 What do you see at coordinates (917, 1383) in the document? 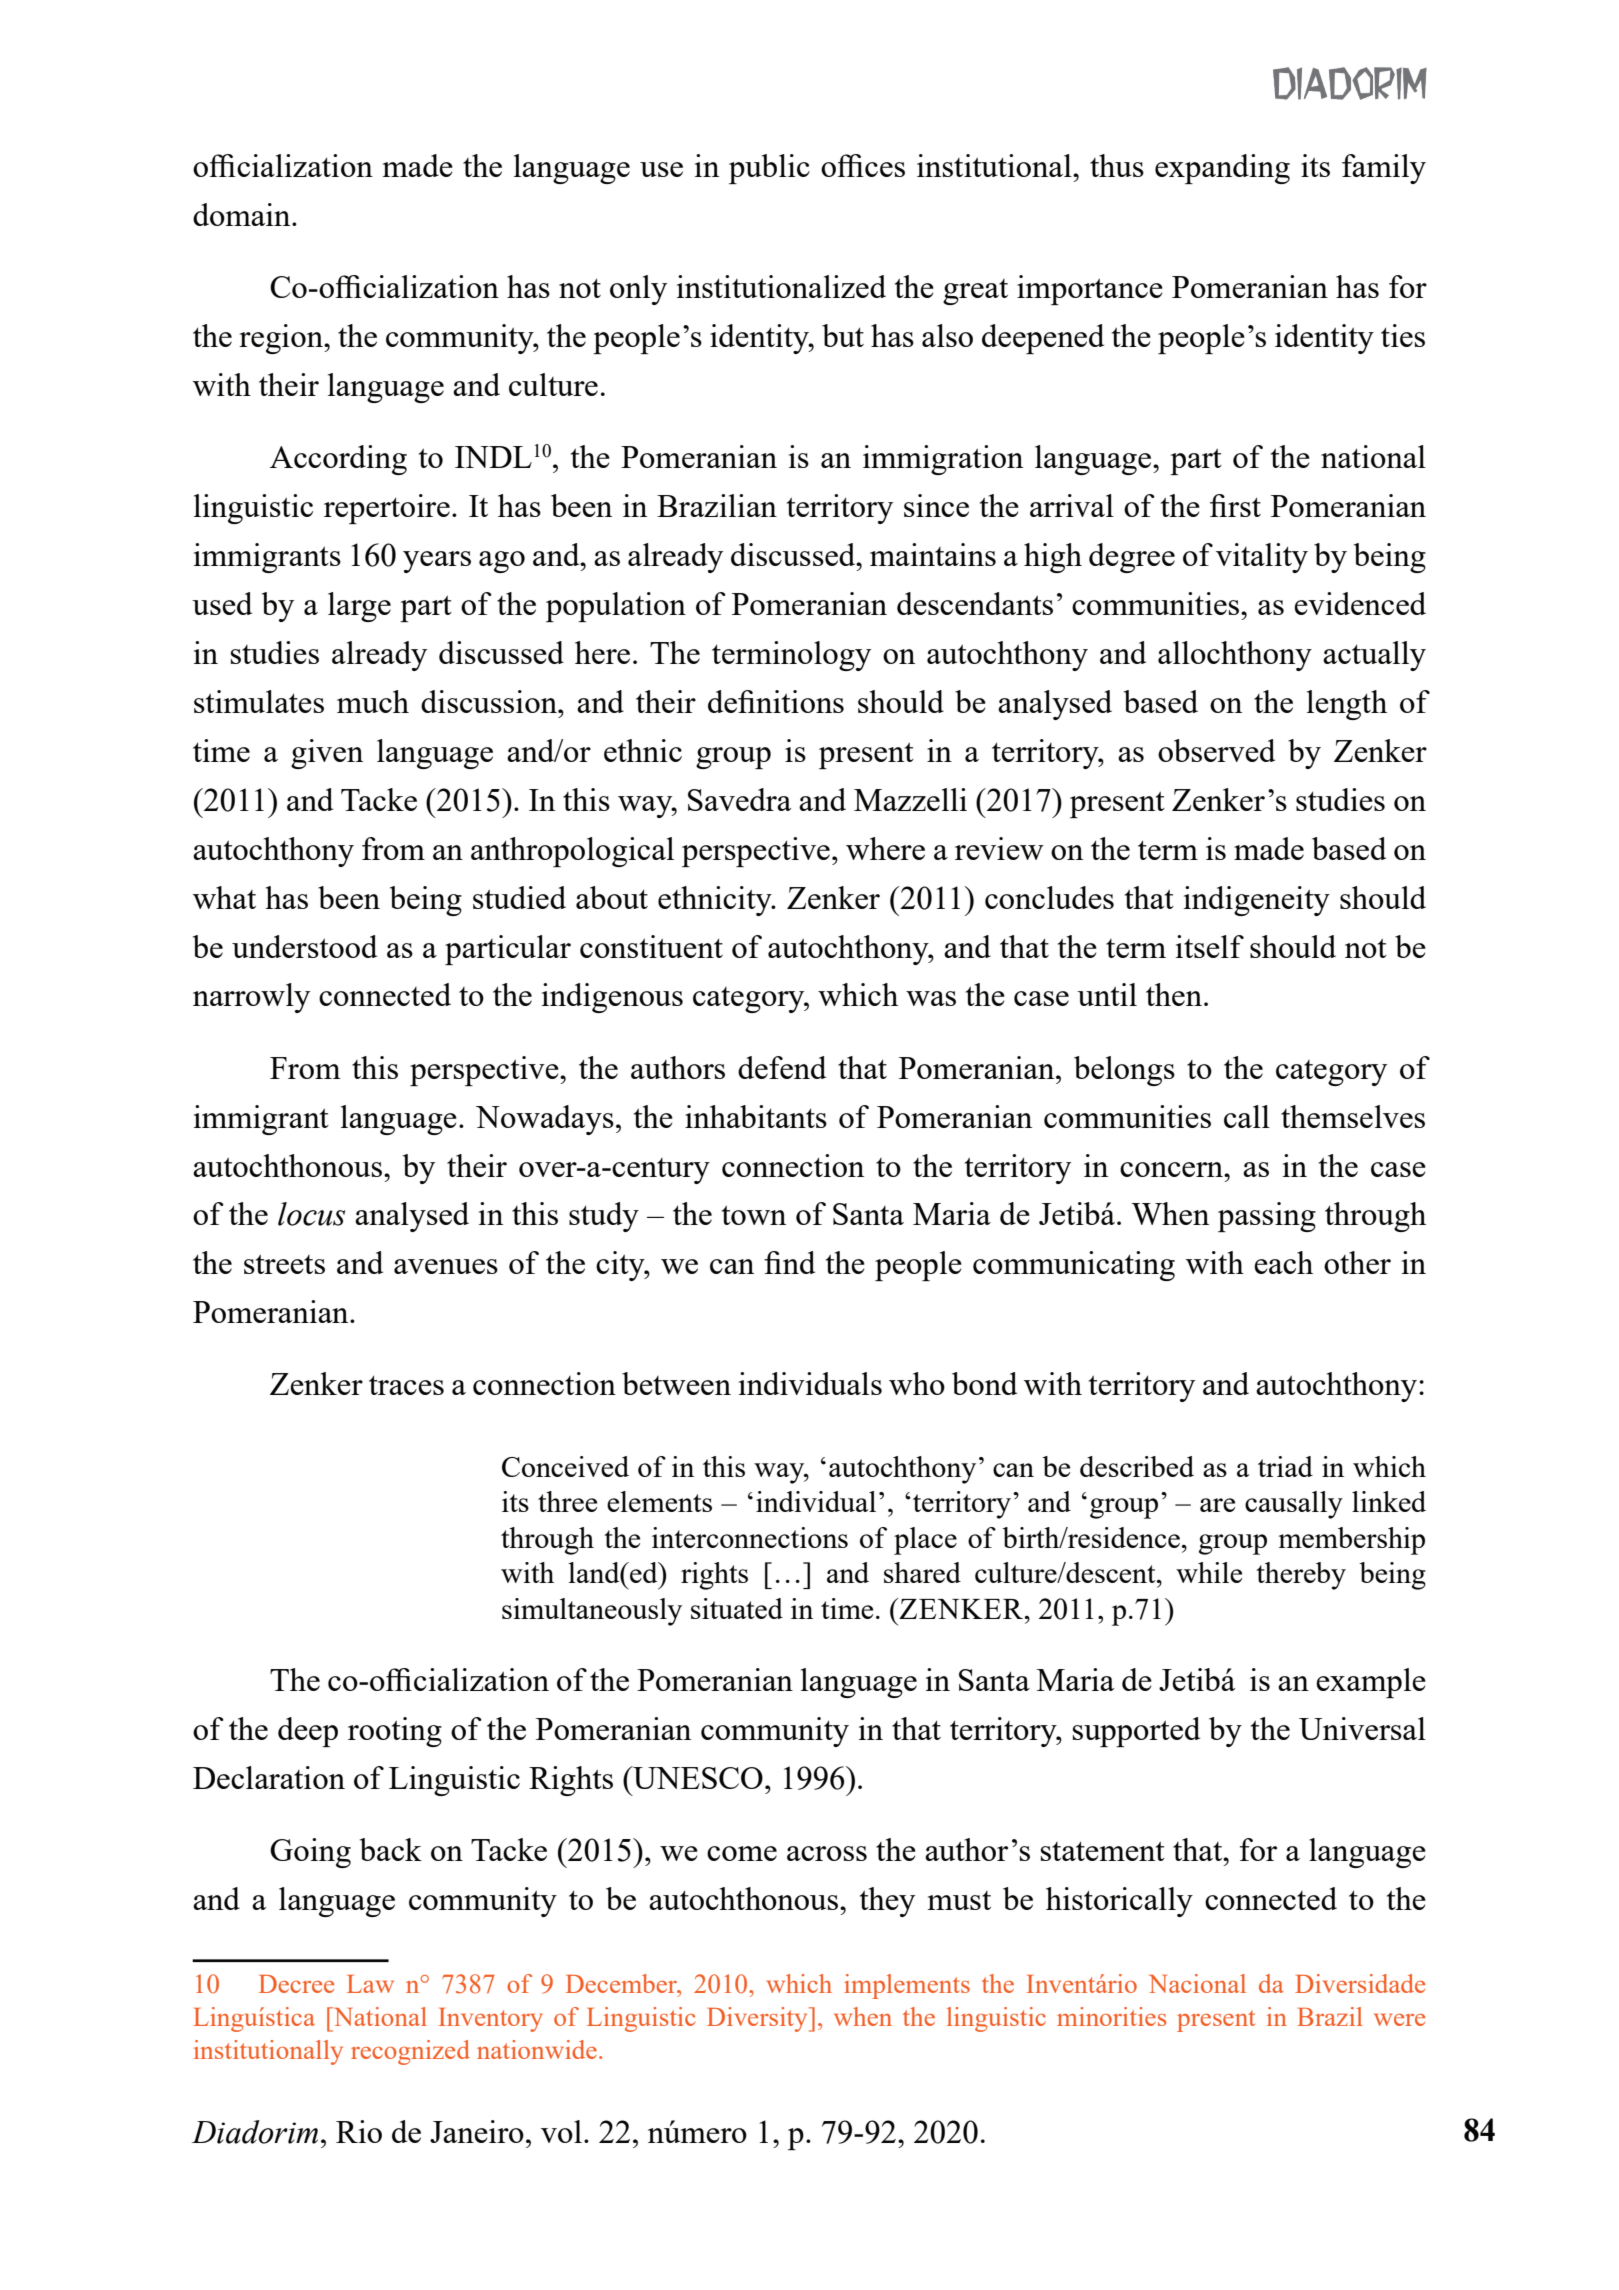
I see `who` at bounding box center [917, 1383].
